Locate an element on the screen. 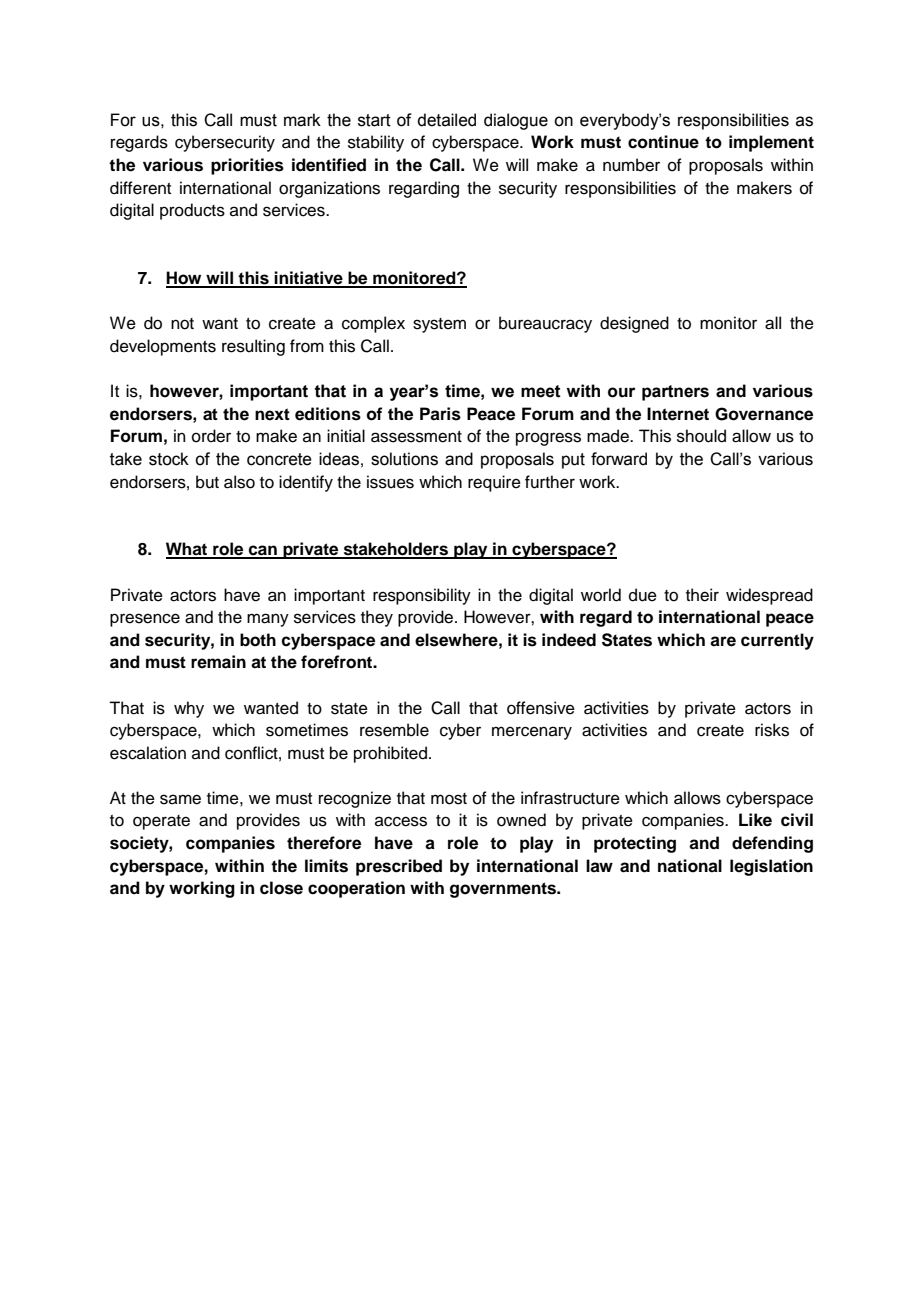 The height and width of the screenshot is (1308, 924). Paris is located at coordinates (440, 414).
